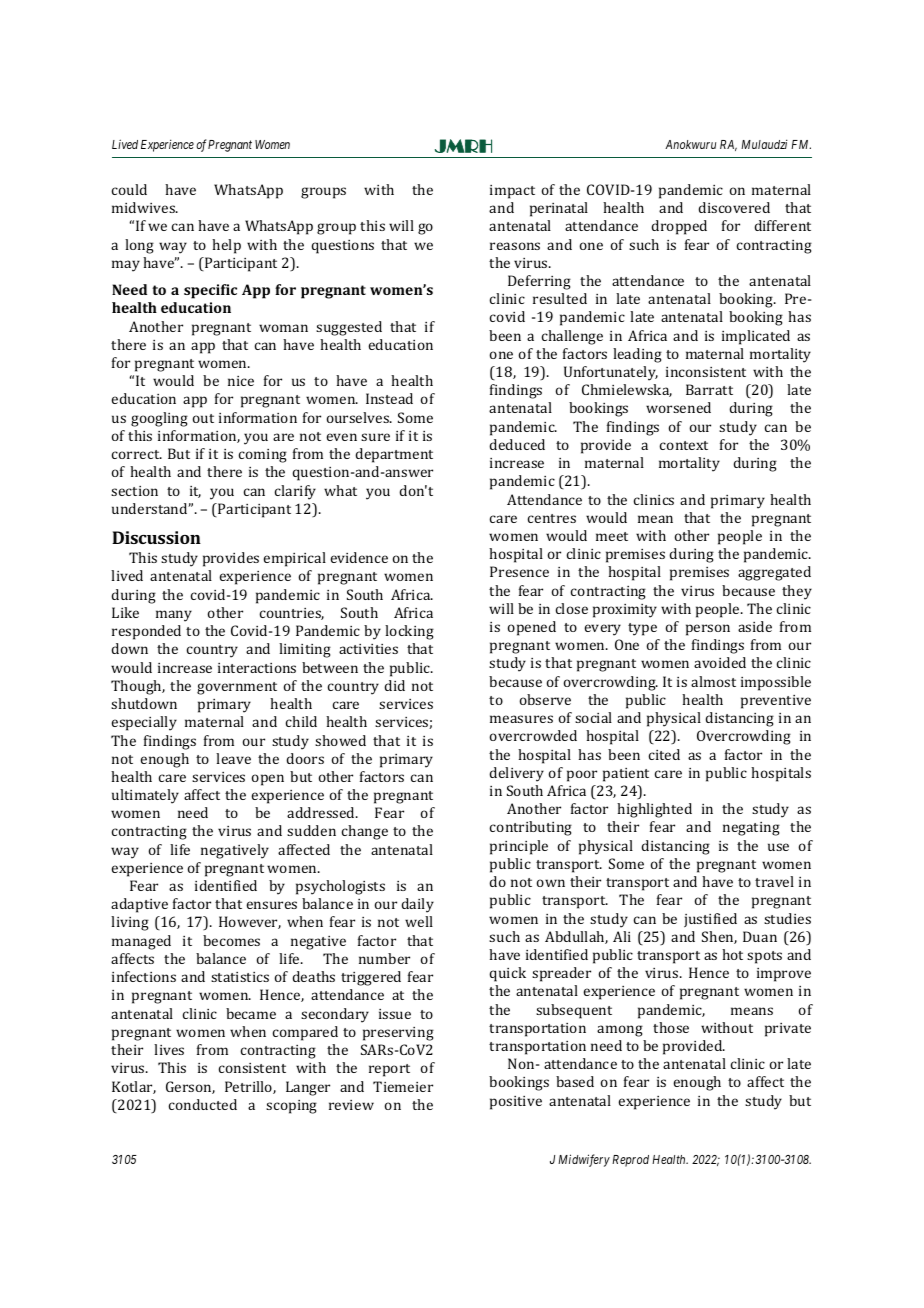 The height and width of the image is (1308, 924). Describe the element at coordinates (237, 688) in the image. I see `government` at that location.
